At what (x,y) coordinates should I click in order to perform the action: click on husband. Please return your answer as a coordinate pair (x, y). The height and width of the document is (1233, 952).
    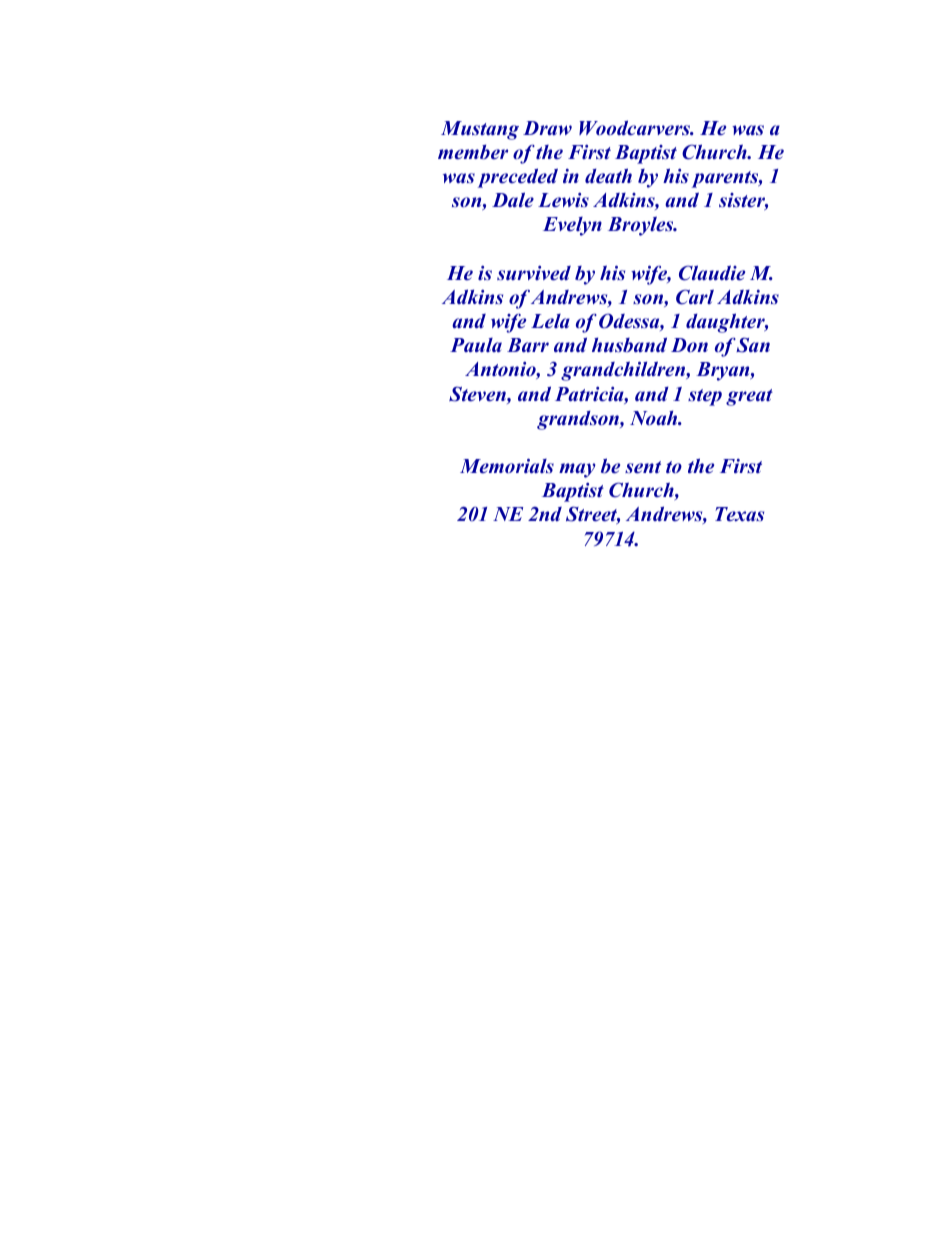
    Looking at the image, I should click on (629, 345).
